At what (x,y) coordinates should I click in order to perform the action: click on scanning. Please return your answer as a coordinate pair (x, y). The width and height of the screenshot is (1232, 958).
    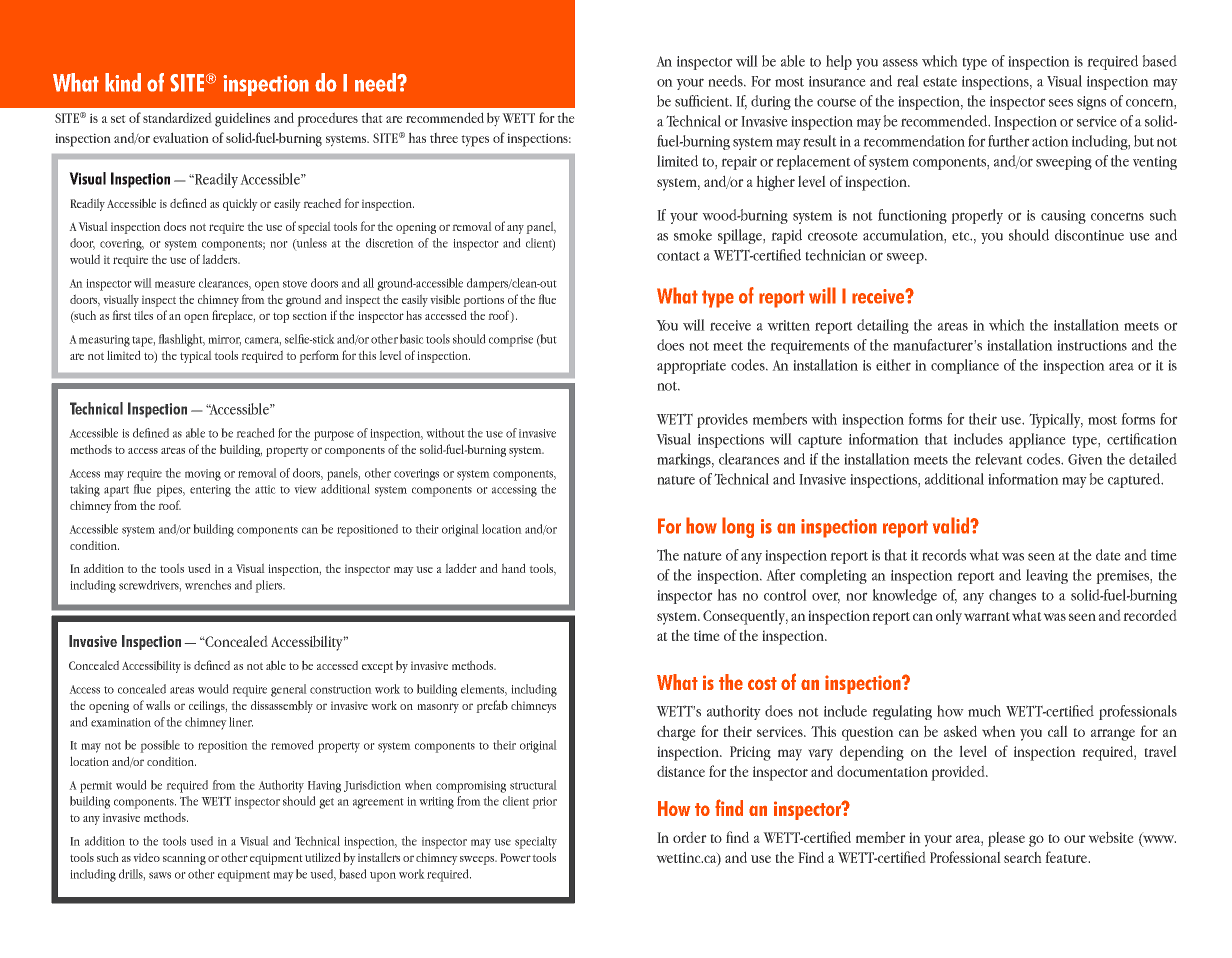
    Looking at the image, I should click on (184, 859).
